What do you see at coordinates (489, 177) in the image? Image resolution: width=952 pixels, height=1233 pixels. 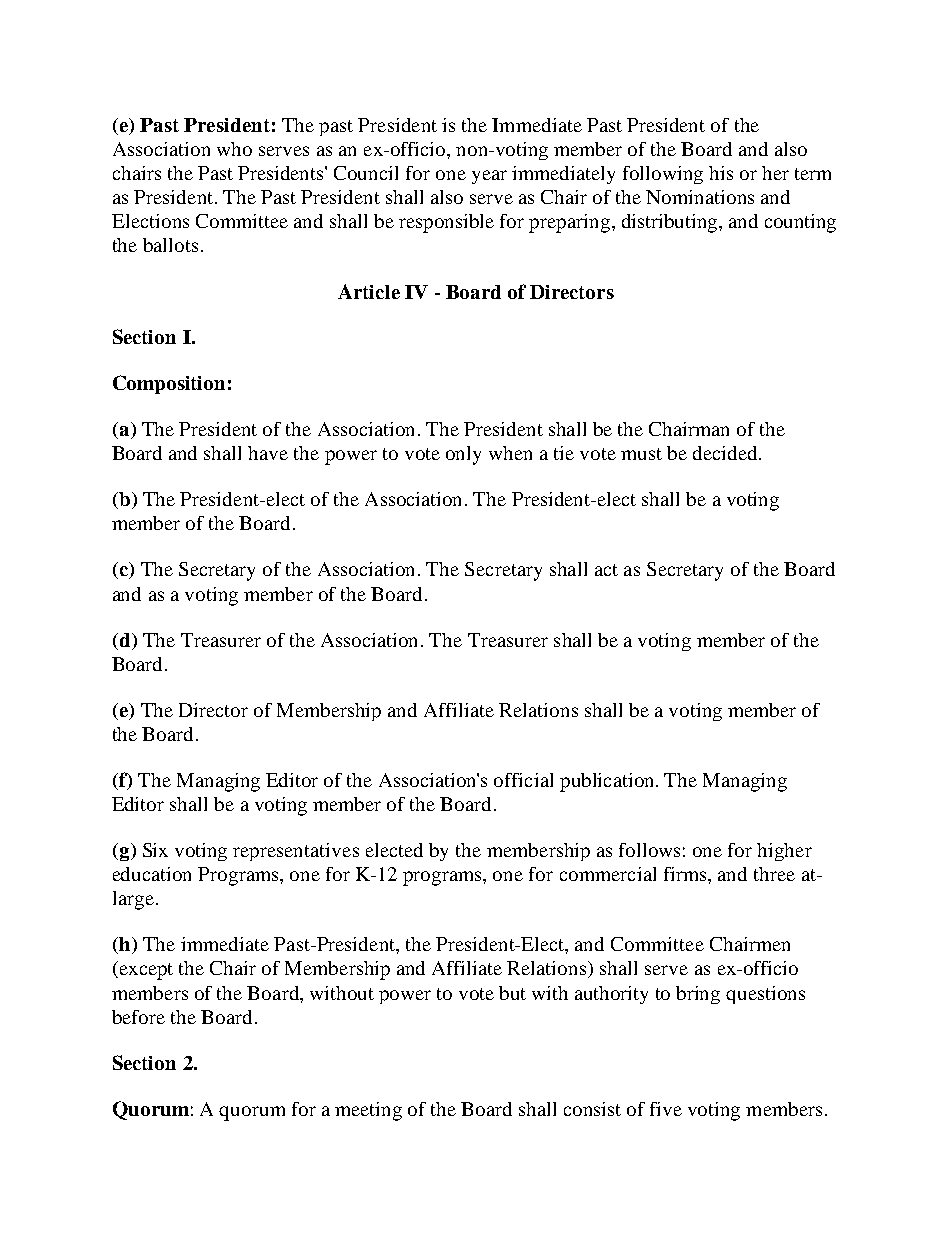 I see `year` at bounding box center [489, 177].
